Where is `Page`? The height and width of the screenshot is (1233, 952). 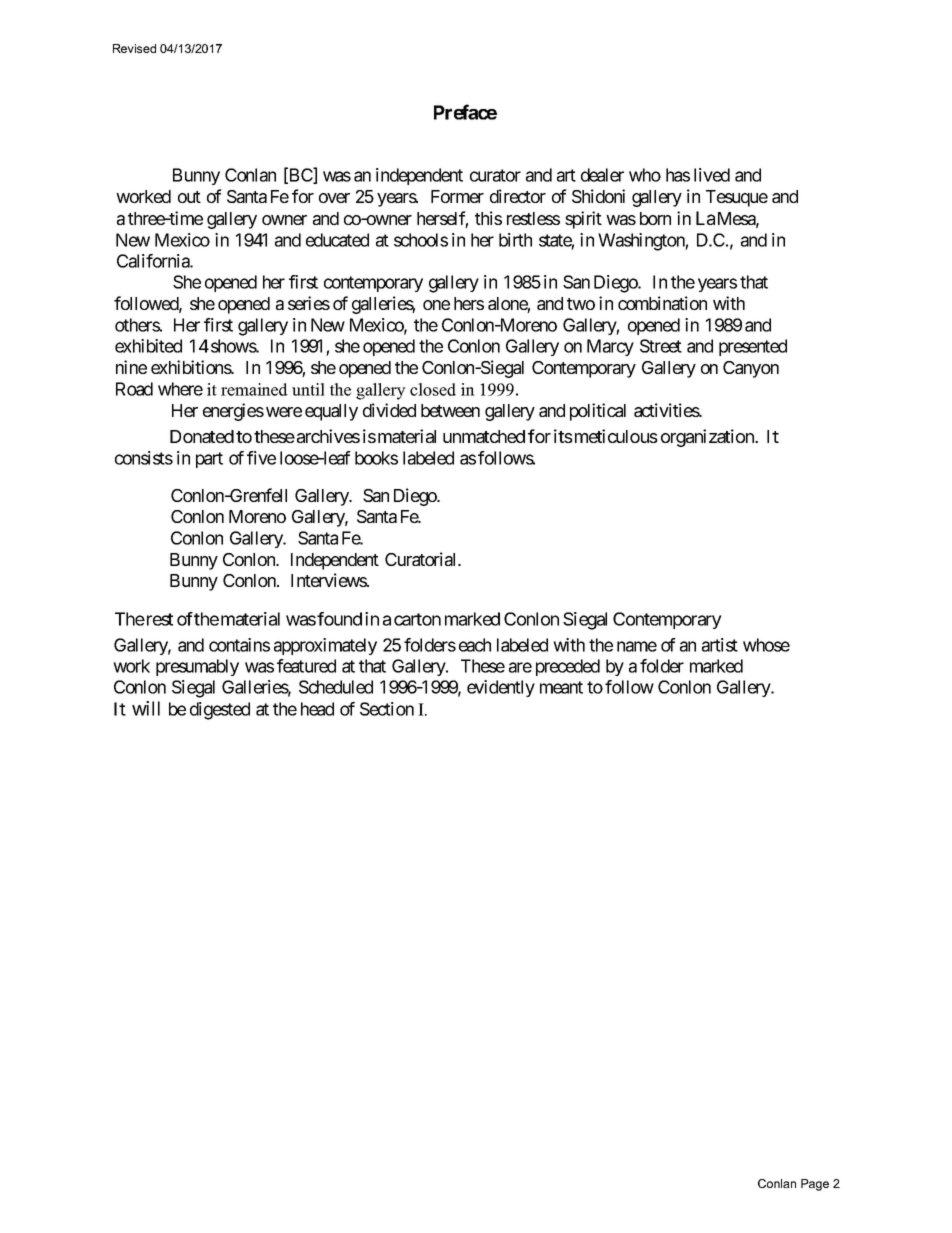 Page is located at coordinates (815, 1185).
